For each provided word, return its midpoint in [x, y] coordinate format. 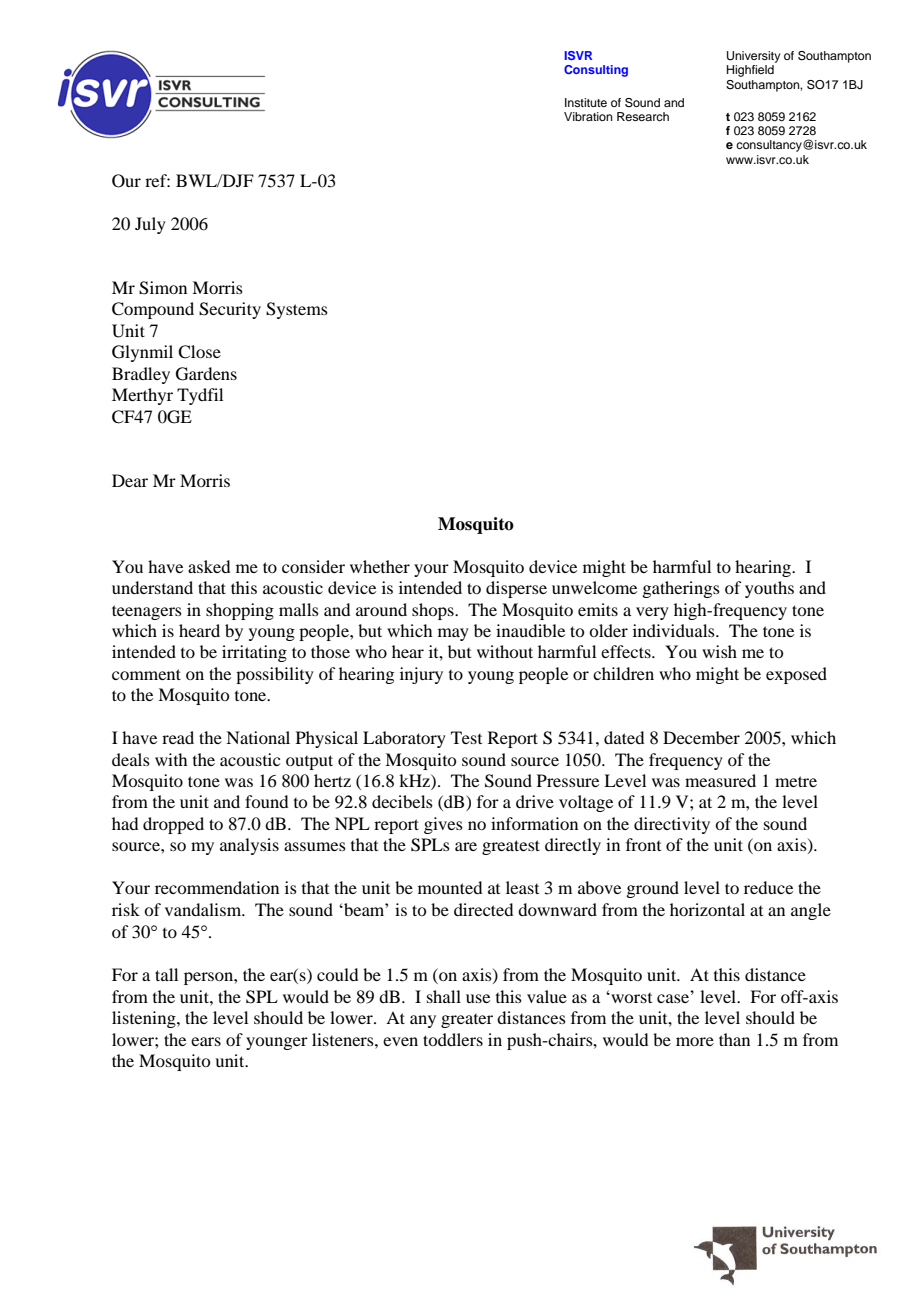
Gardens [206, 374]
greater [467, 1021]
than [734, 1039]
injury [421, 675]
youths [769, 589]
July [150, 225]
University [753, 57]
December [701, 737]
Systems [297, 310]
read [178, 737]
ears [206, 1041]
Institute [586, 102]
